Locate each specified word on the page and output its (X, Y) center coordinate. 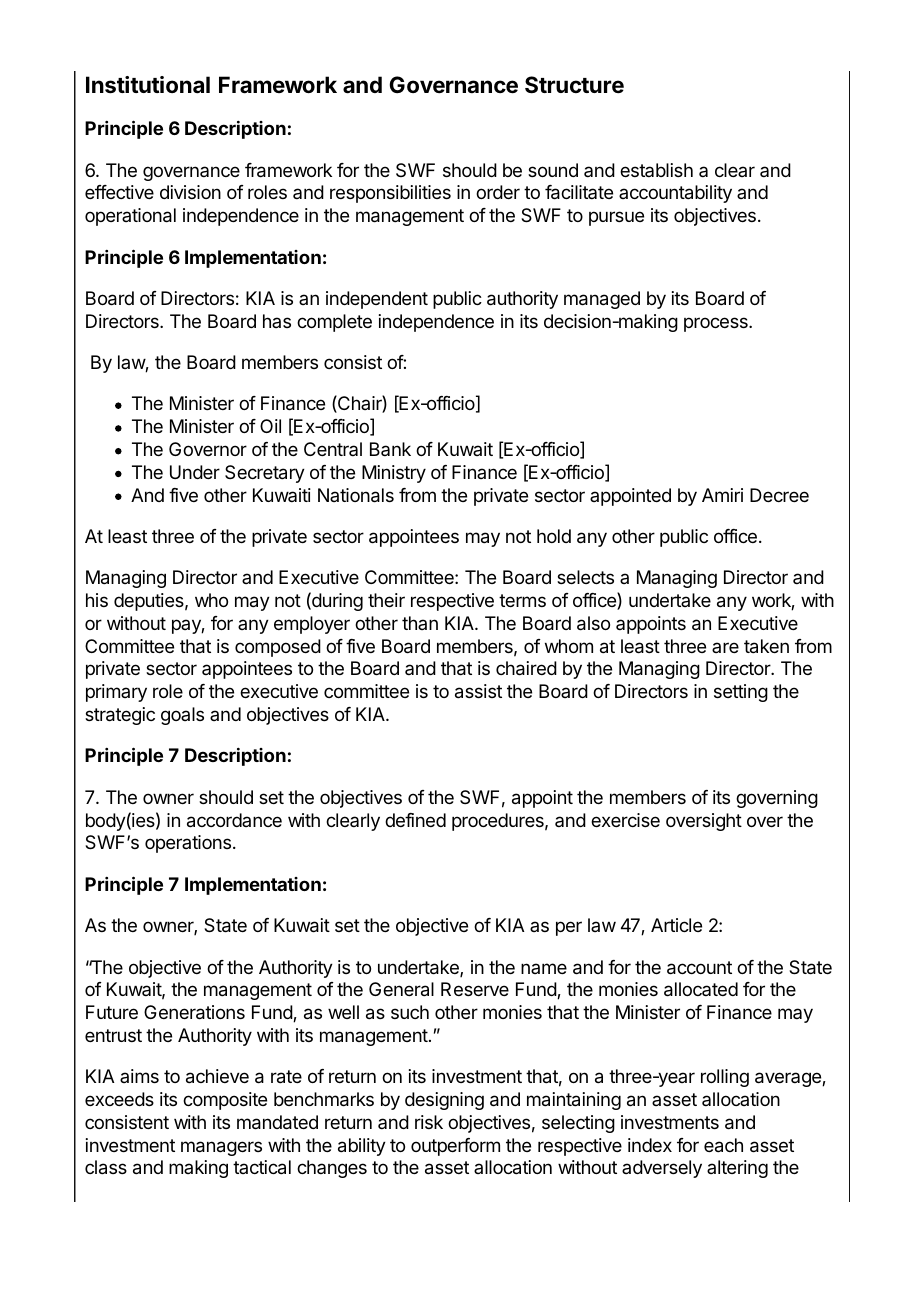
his (97, 600)
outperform (455, 1147)
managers (221, 1148)
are (725, 647)
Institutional (148, 85)
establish (656, 170)
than (420, 623)
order (498, 192)
